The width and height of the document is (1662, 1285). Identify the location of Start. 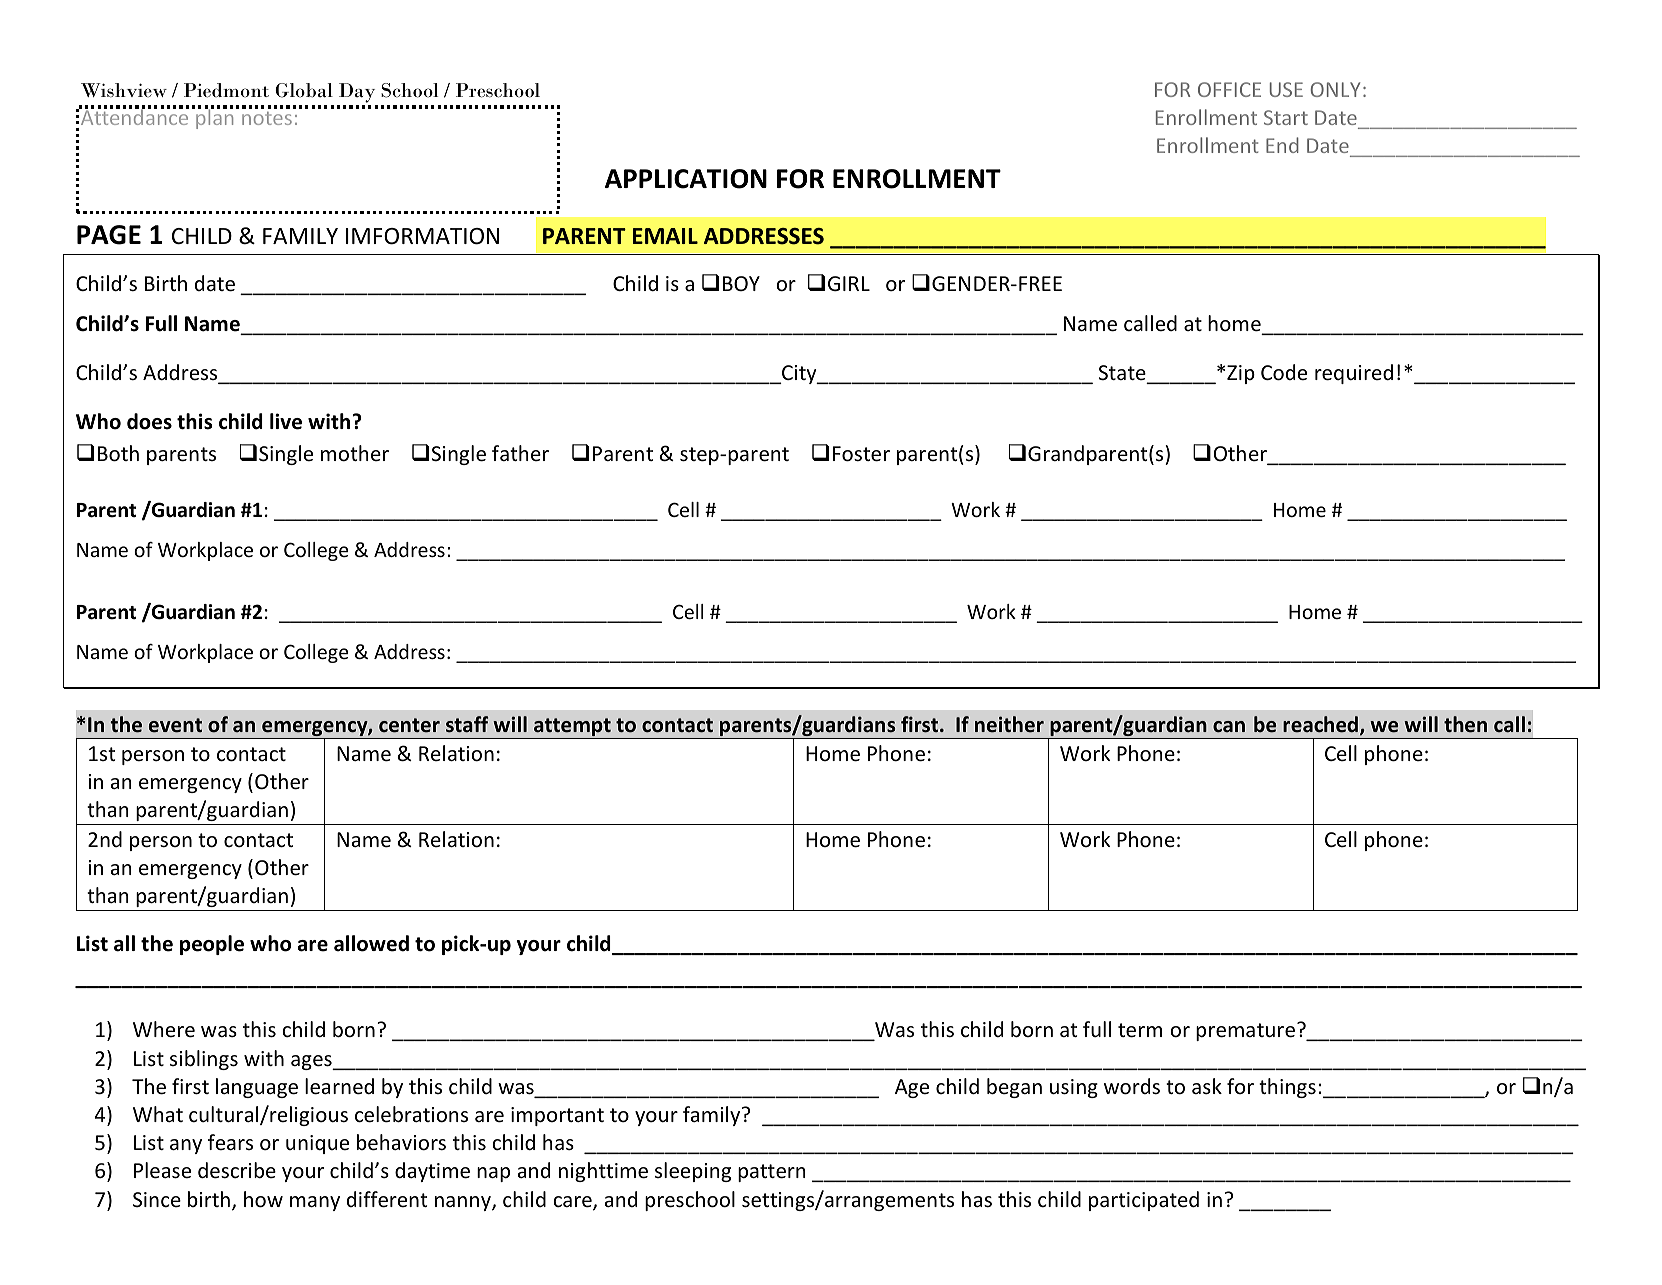
(1286, 117).
